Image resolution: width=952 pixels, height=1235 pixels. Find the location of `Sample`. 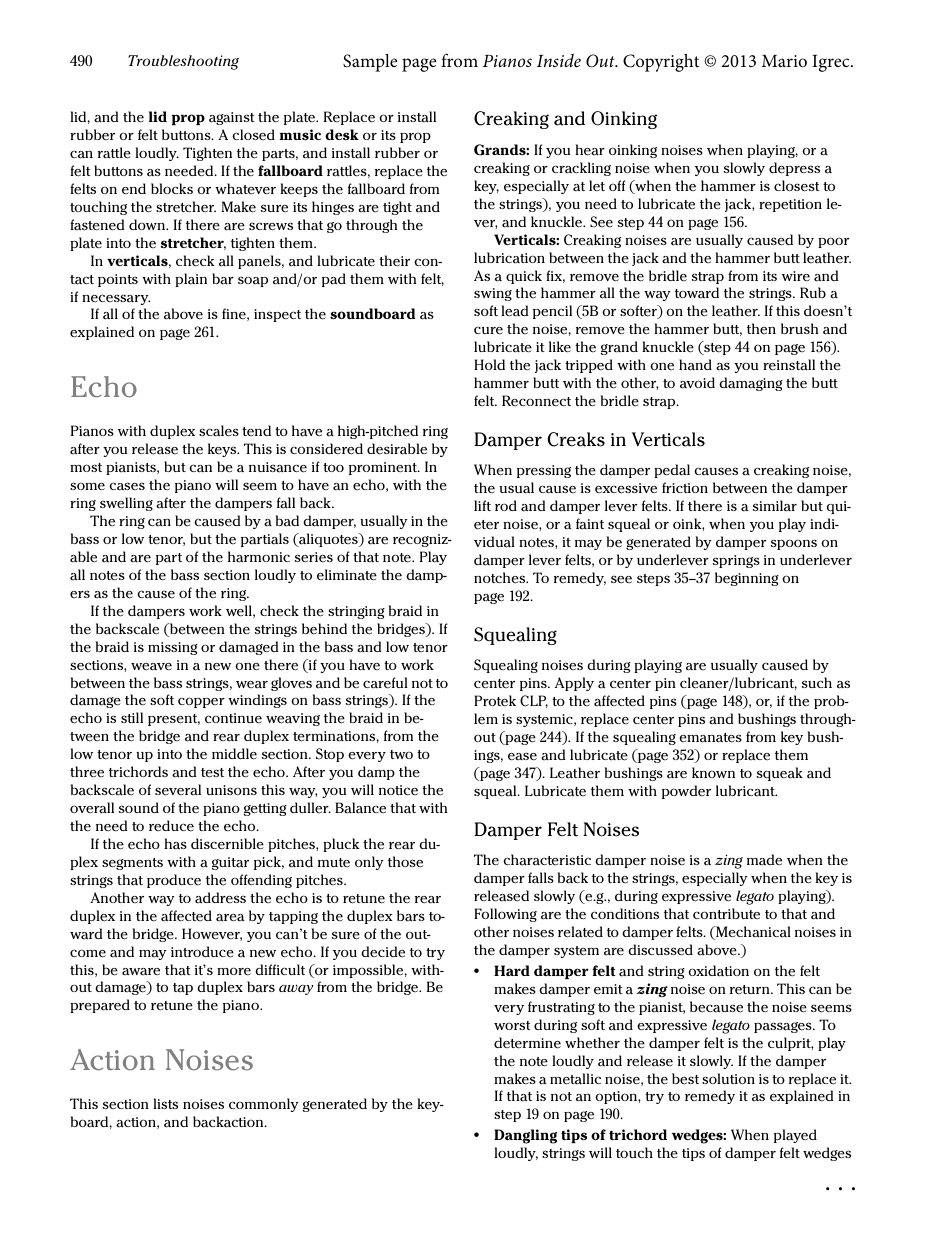

Sample is located at coordinates (370, 63).
